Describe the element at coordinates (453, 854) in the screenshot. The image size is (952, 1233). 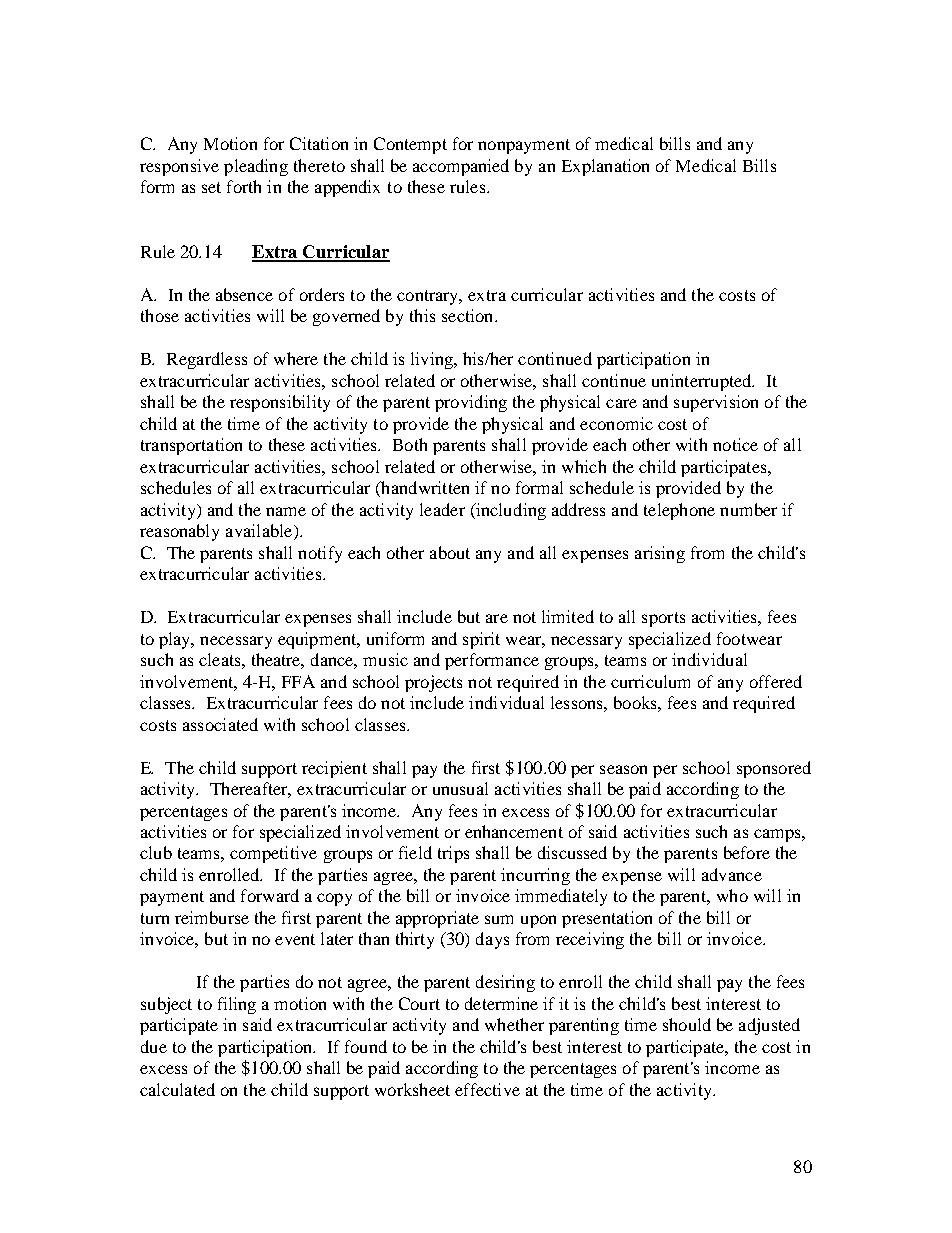
I see `trips` at that location.
